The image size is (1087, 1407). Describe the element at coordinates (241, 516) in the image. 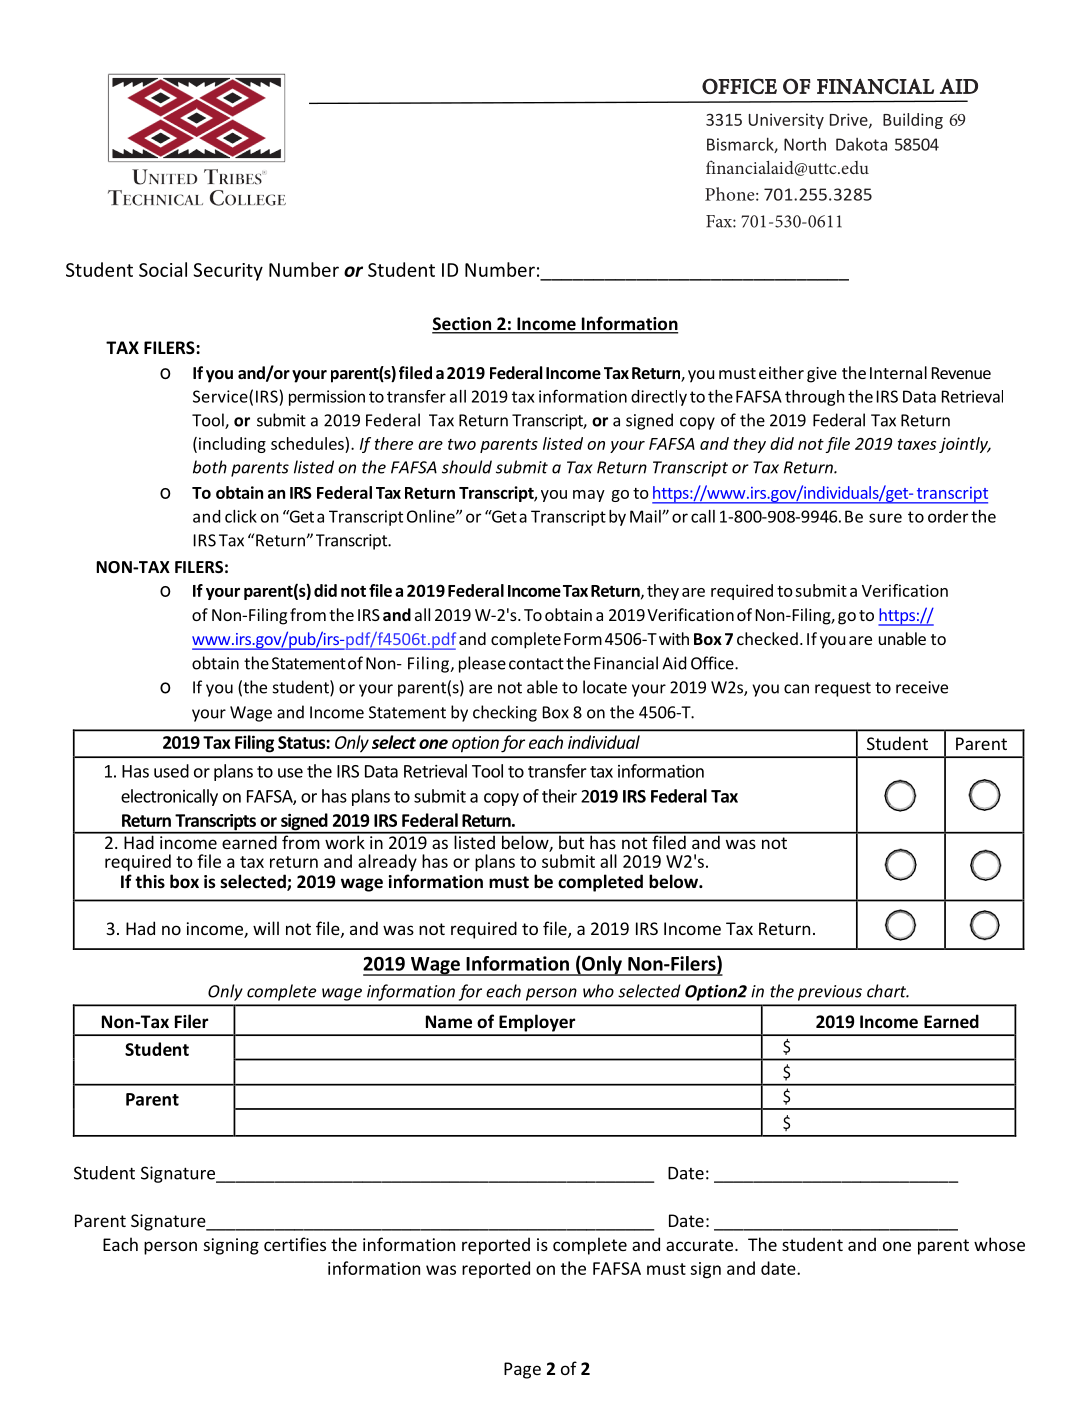

I see `click` at that location.
